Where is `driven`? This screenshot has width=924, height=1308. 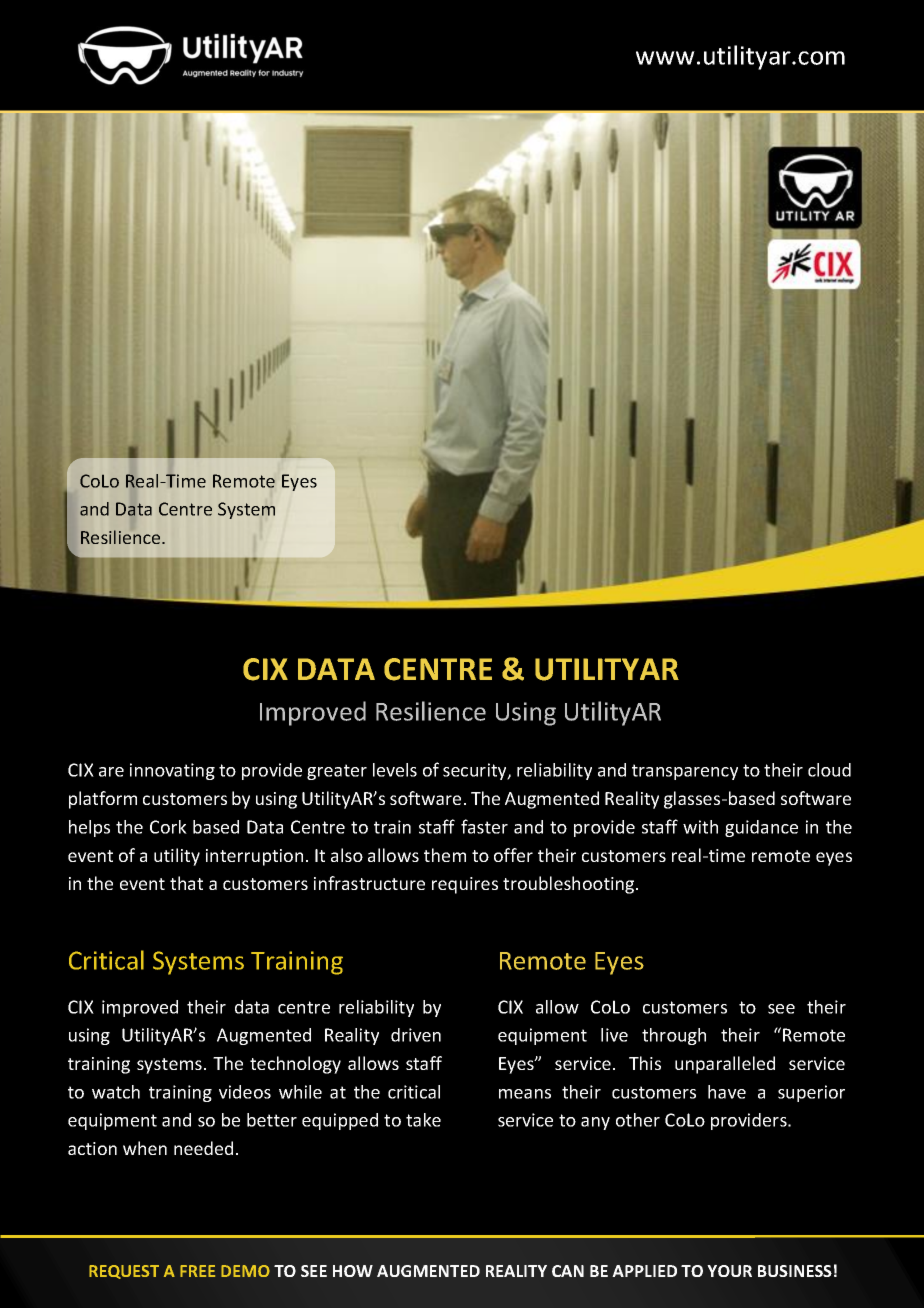
driven is located at coordinates (416, 1035).
